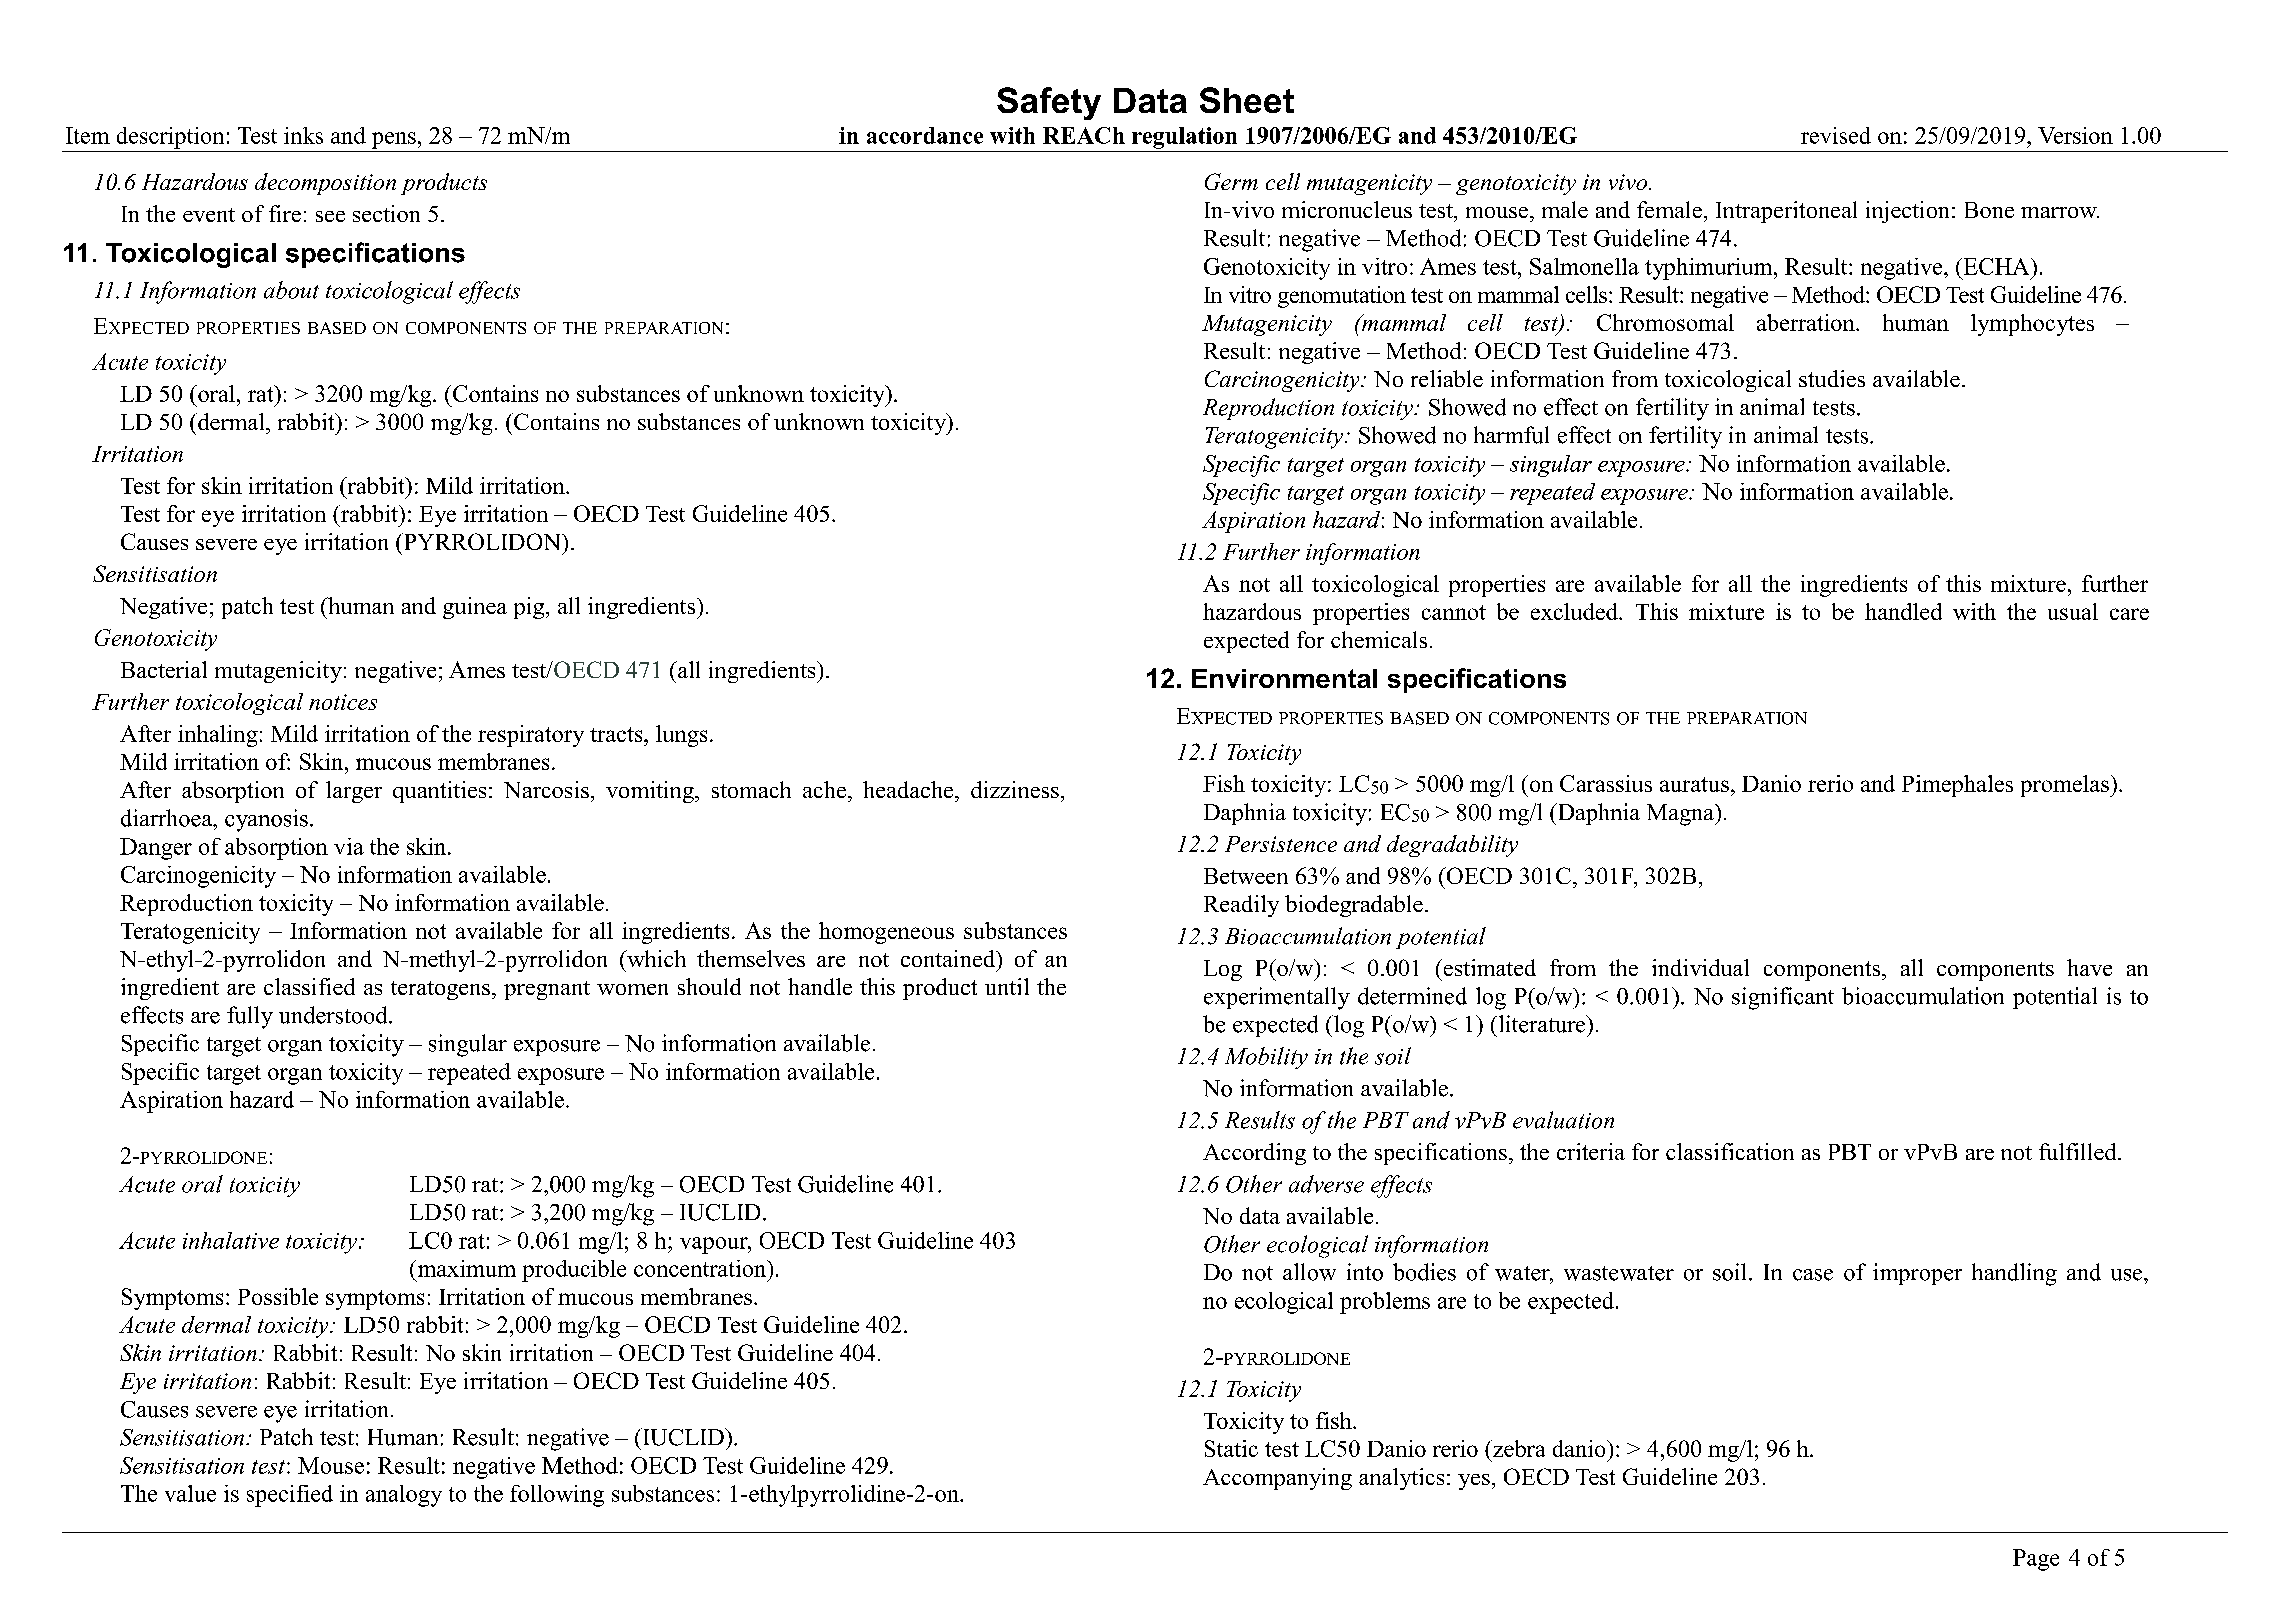 The image size is (2290, 1618). I want to click on specified, so click(290, 1496).
